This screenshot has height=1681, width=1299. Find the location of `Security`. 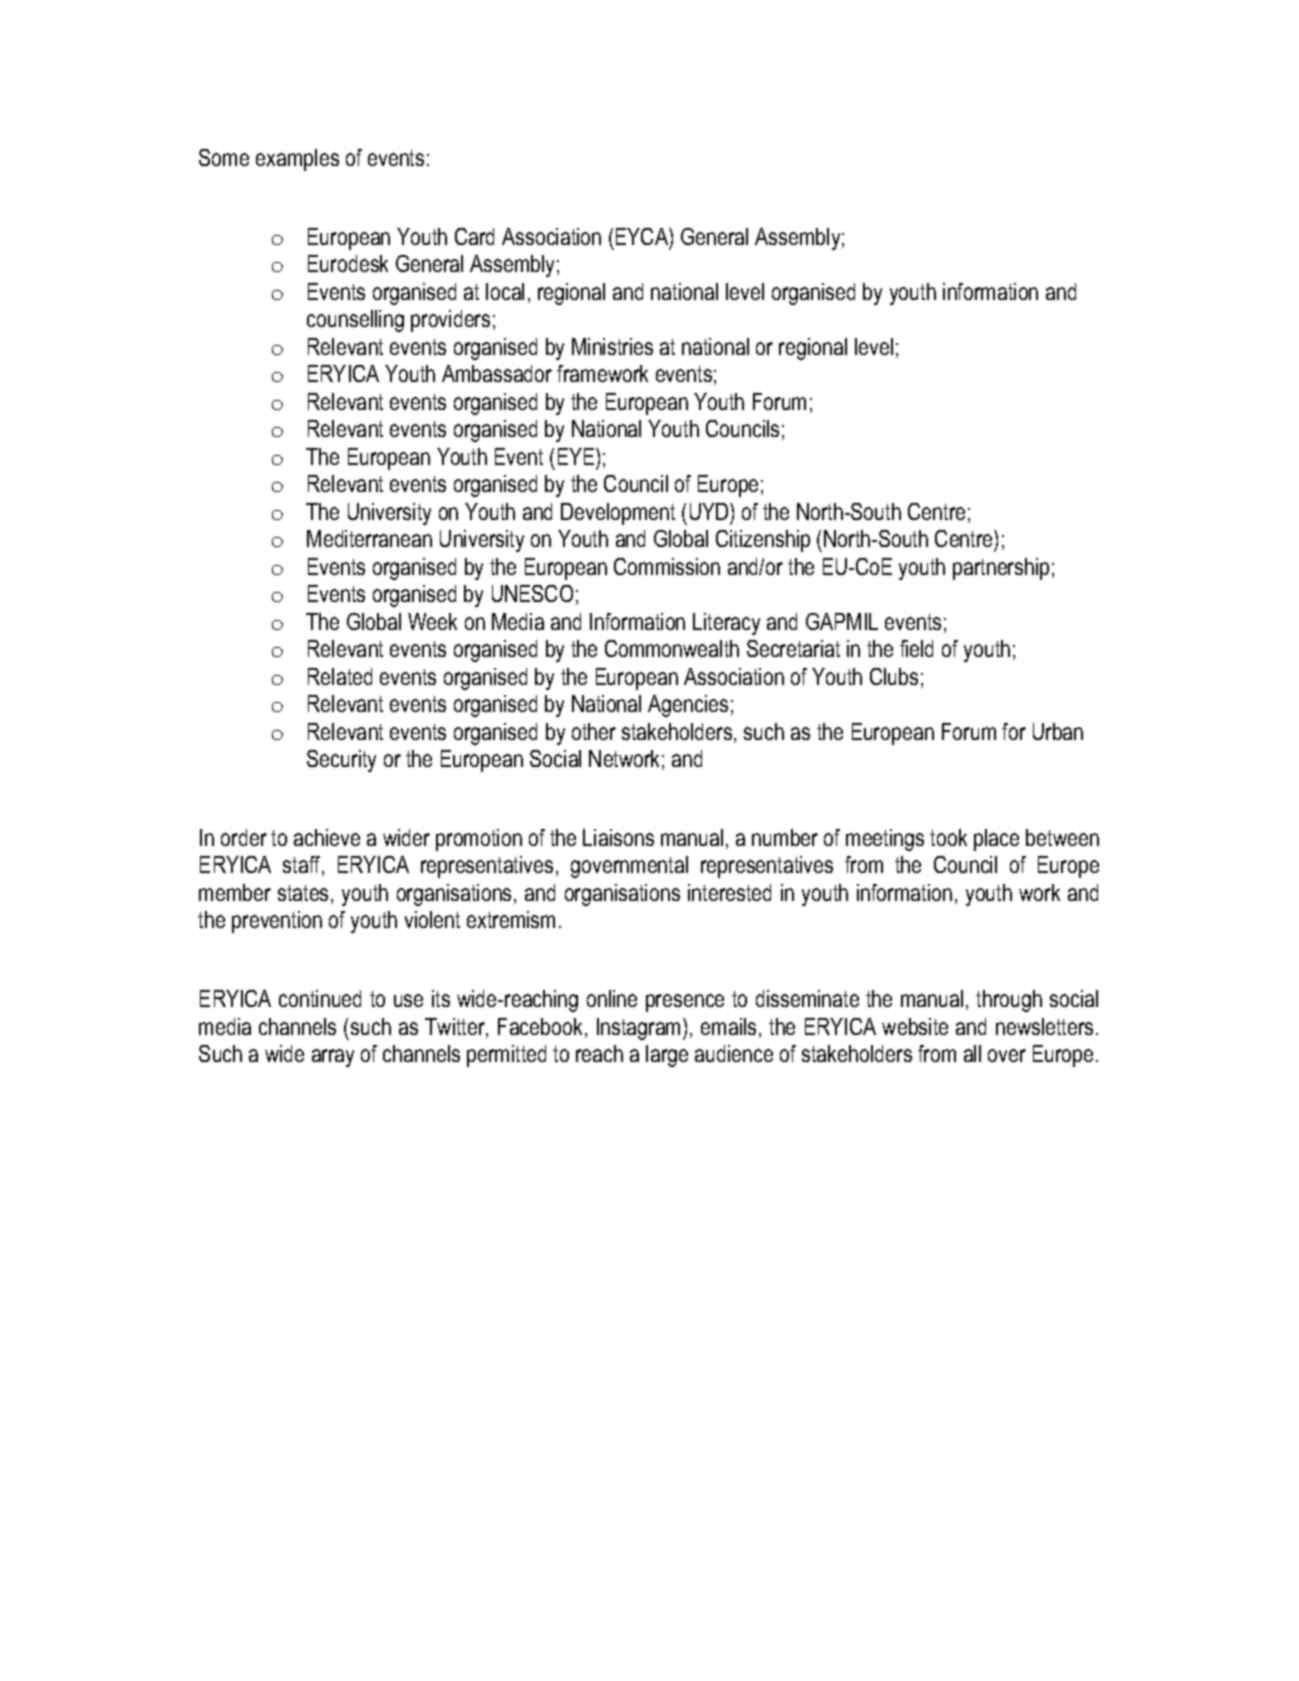

Security is located at coordinates (341, 761).
